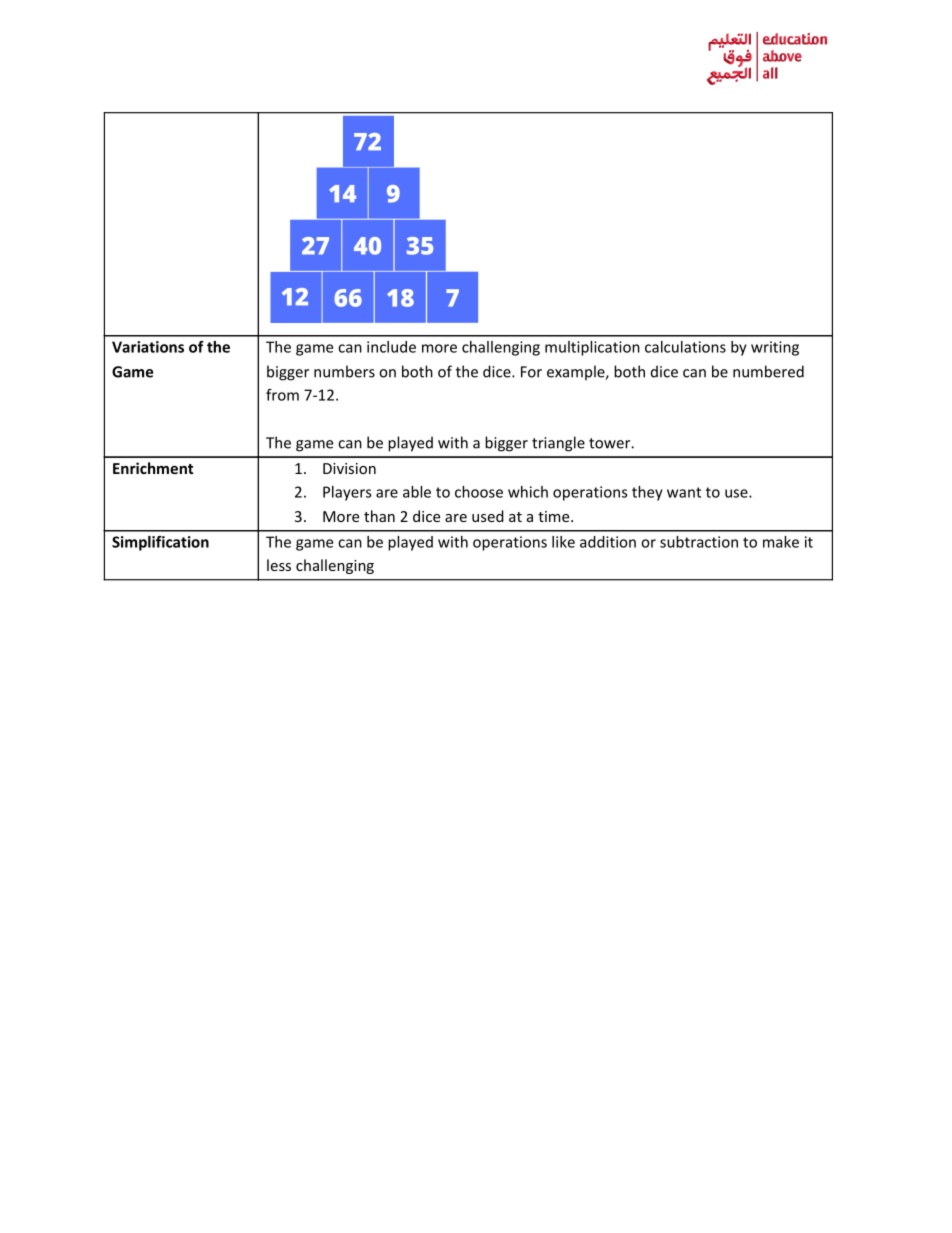 Image resolution: width=952 pixels, height=1233 pixels. Describe the element at coordinates (148, 347) in the screenshot. I see `Variations` at that location.
